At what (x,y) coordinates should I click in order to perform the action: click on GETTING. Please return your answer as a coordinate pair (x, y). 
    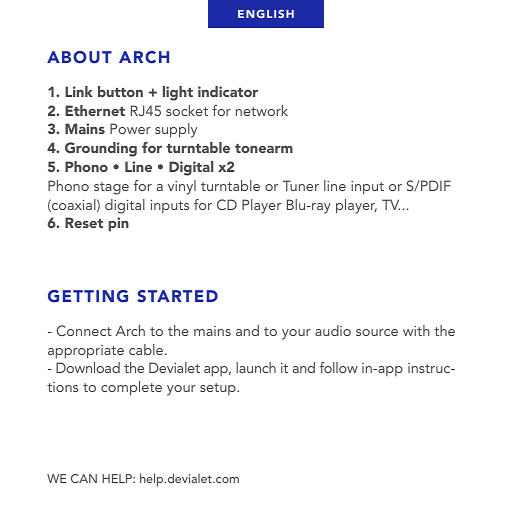
    Looking at the image, I should click on (88, 296).
